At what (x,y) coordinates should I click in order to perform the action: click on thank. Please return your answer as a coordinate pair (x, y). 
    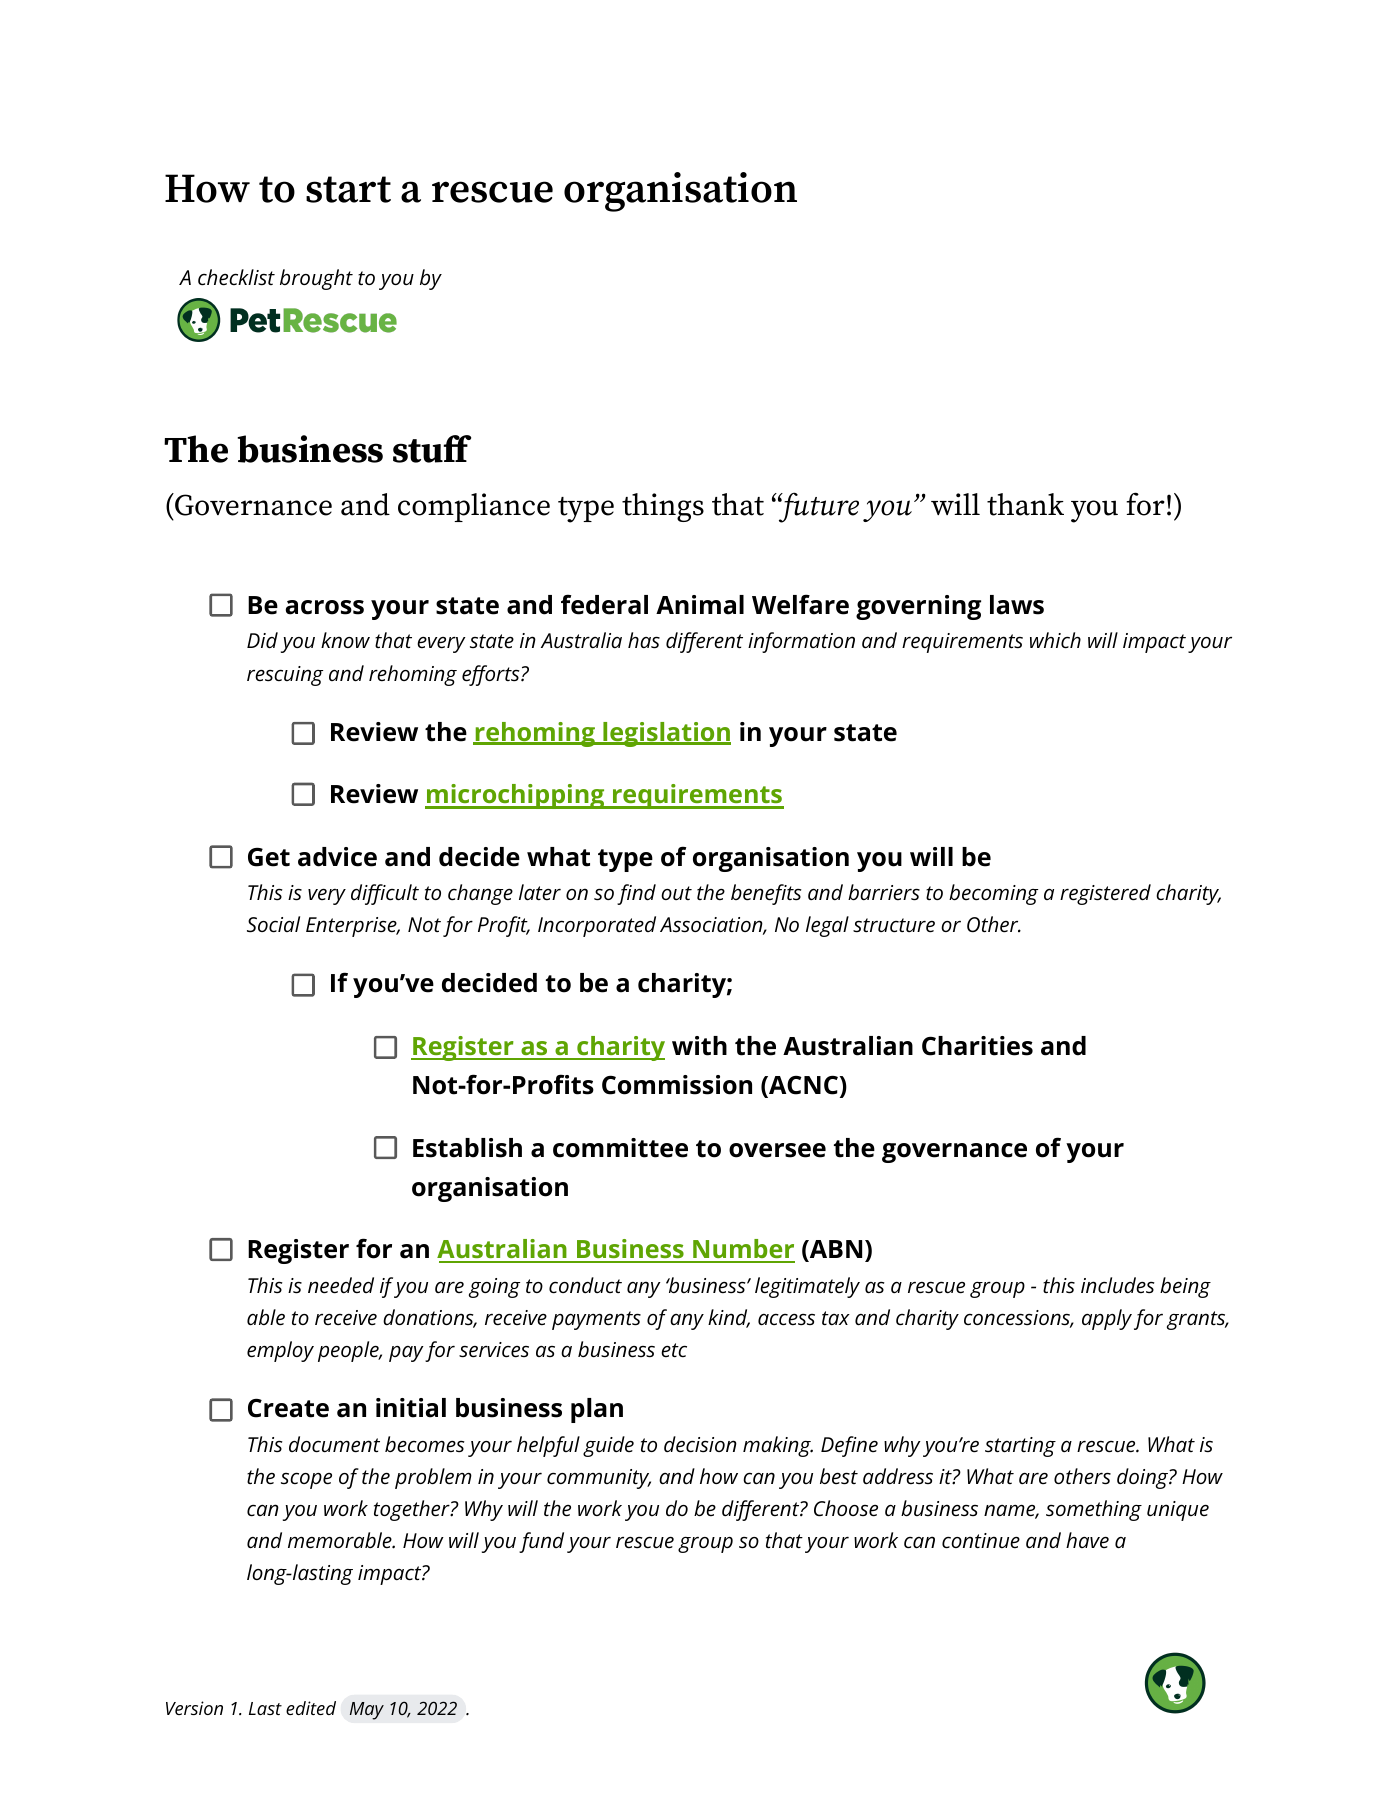
    Looking at the image, I should click on (1025, 504).
